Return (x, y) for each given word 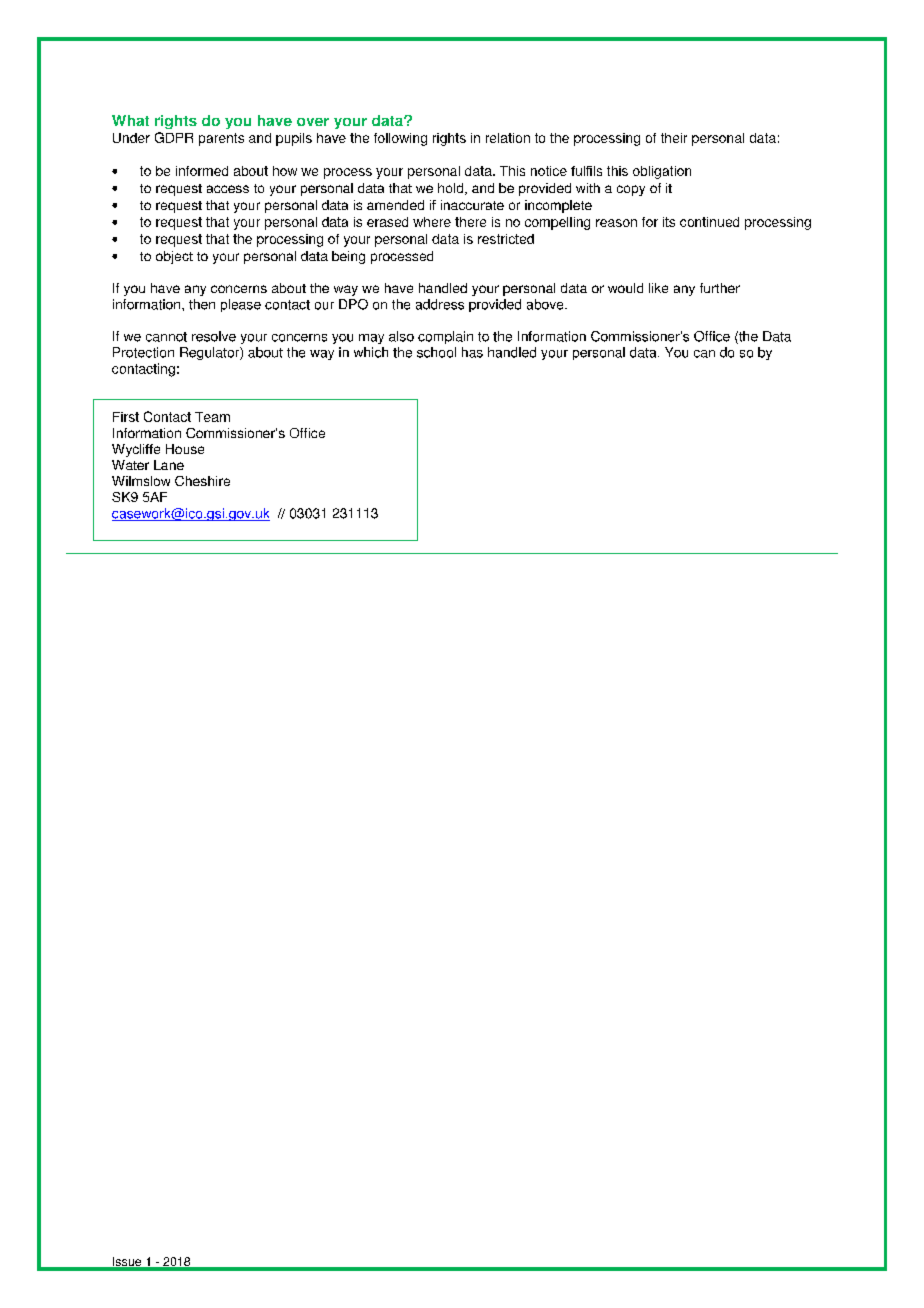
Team (212, 417)
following (400, 139)
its (669, 222)
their (674, 138)
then (202, 304)
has (472, 352)
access (228, 189)
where (432, 222)
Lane (169, 465)
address (440, 304)
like (658, 288)
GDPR (174, 137)
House (185, 449)
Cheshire (202, 481)
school (436, 352)
